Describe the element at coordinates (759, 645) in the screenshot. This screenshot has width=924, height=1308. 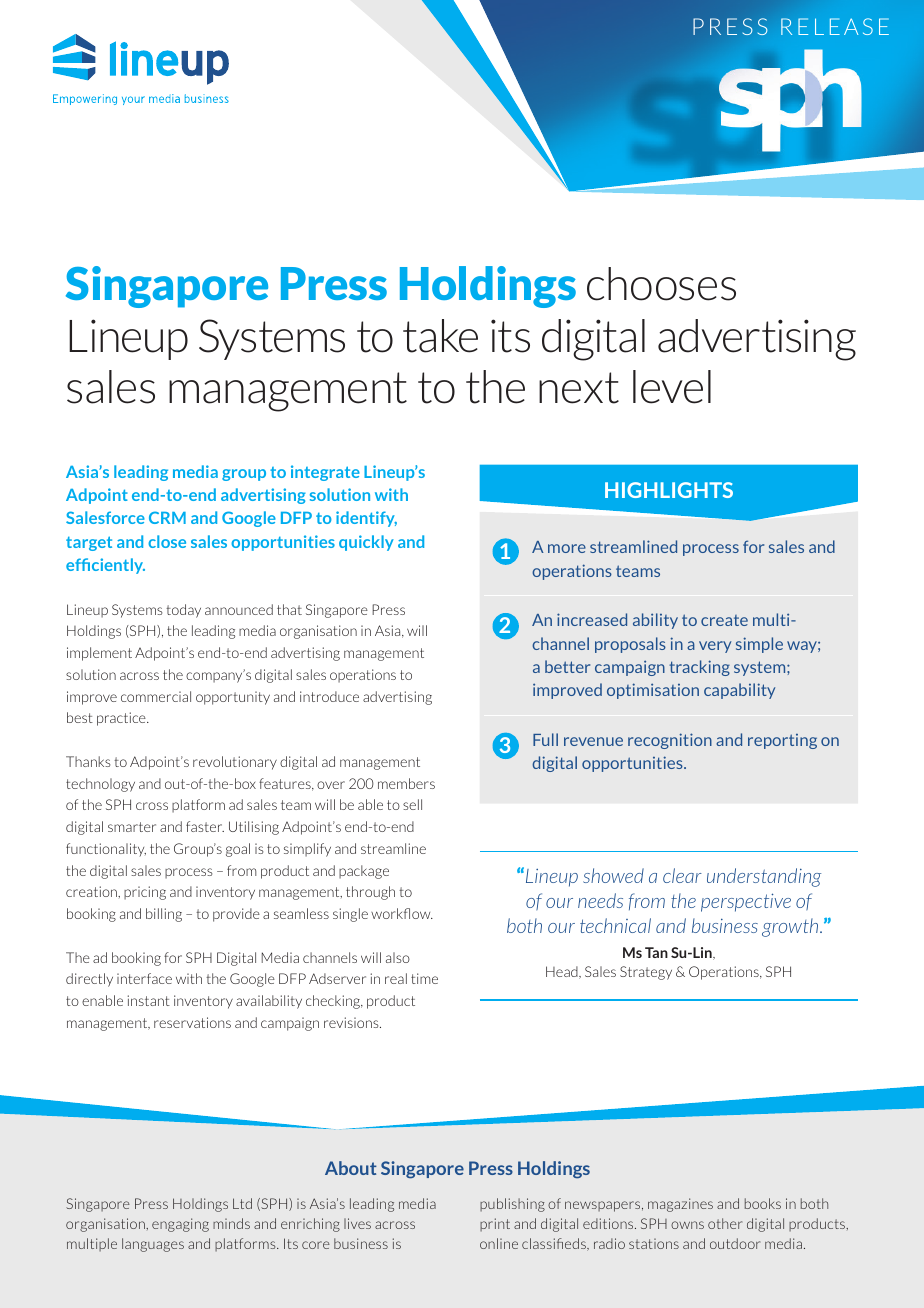
I see `simple` at that location.
